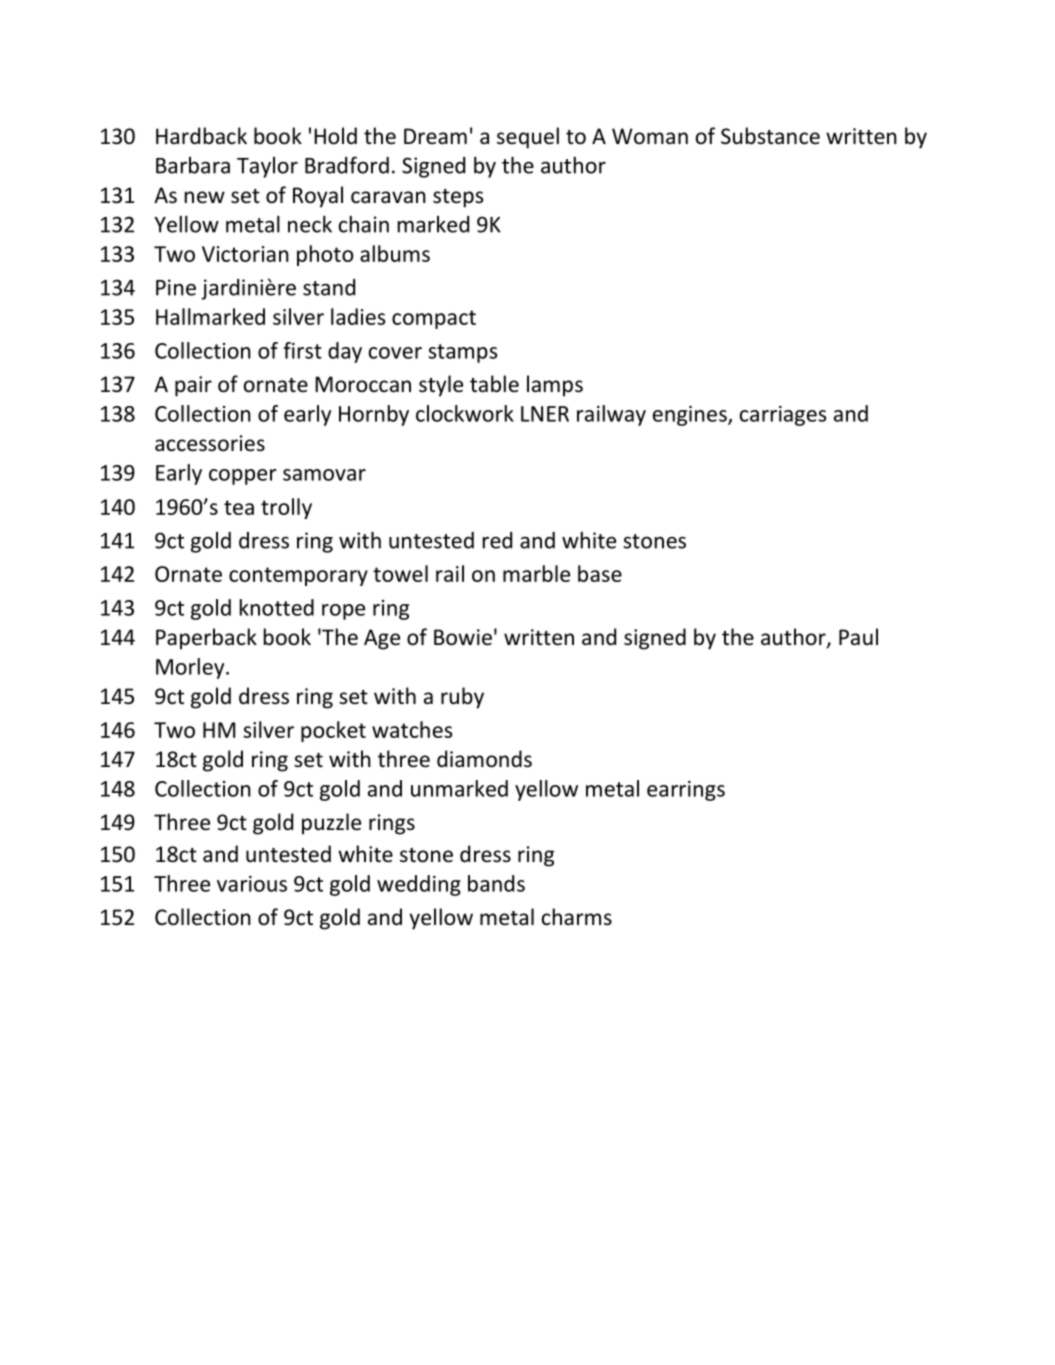  Describe the element at coordinates (267, 167) in the image. I see `Taylor` at that location.
